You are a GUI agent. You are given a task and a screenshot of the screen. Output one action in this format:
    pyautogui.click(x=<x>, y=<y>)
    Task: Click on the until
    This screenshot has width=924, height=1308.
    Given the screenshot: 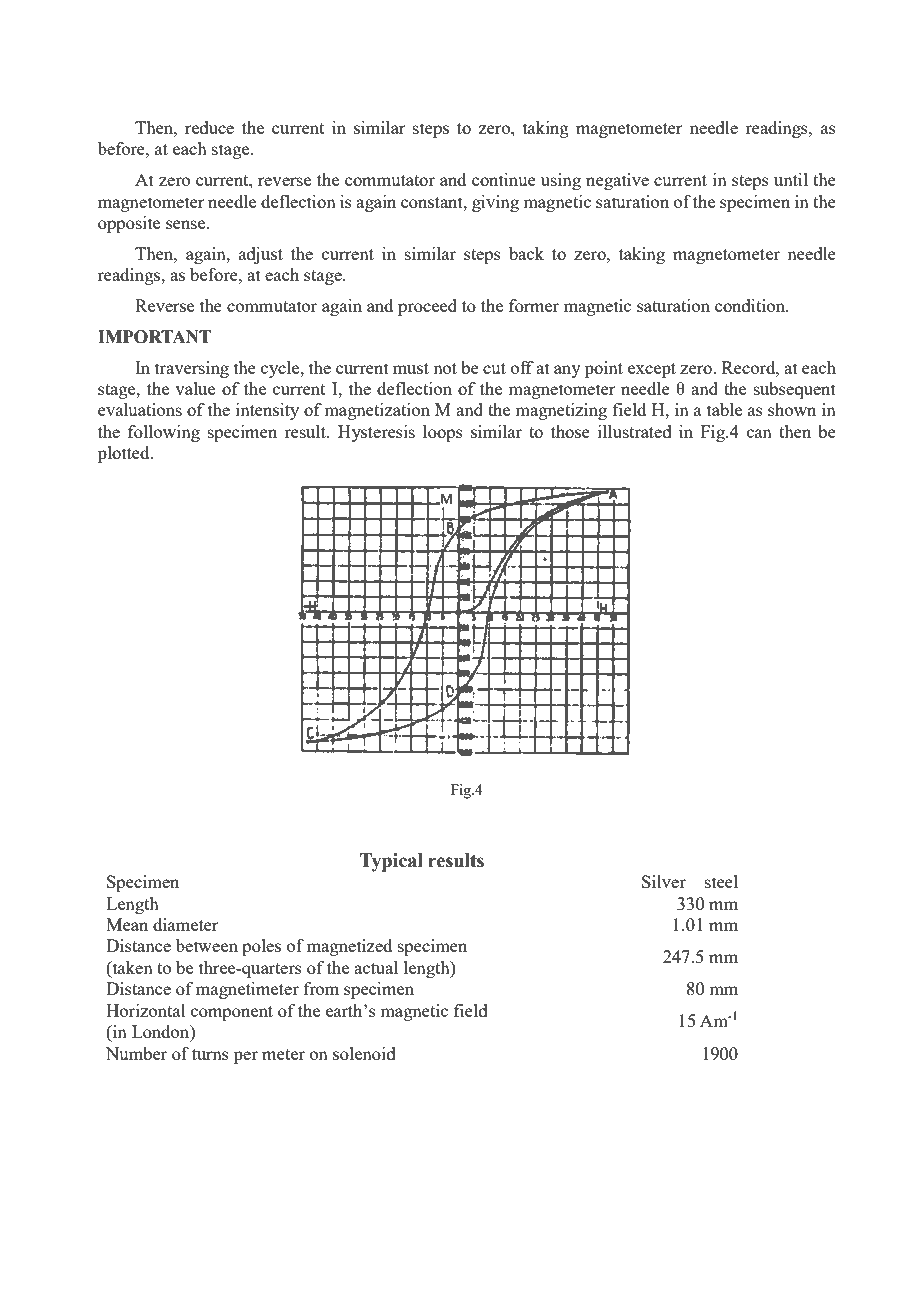 What is the action you would take?
    pyautogui.click(x=791, y=179)
